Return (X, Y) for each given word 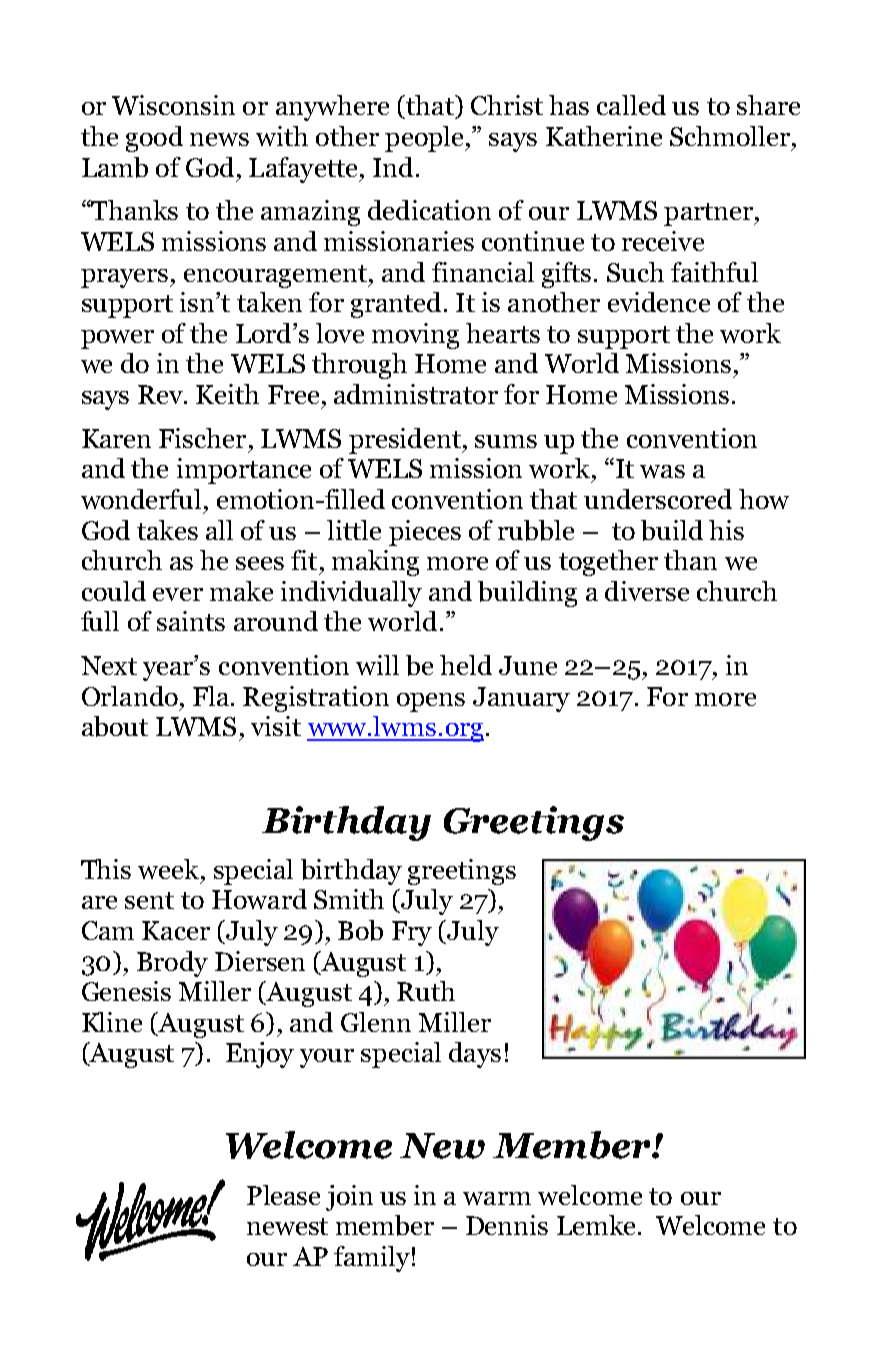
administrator (416, 394)
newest (287, 1226)
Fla (212, 696)
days (475, 1055)
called (631, 105)
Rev (161, 394)
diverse (647, 591)
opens (431, 702)
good (154, 139)
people (425, 139)
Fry (412, 933)
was (662, 471)
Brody (172, 964)
